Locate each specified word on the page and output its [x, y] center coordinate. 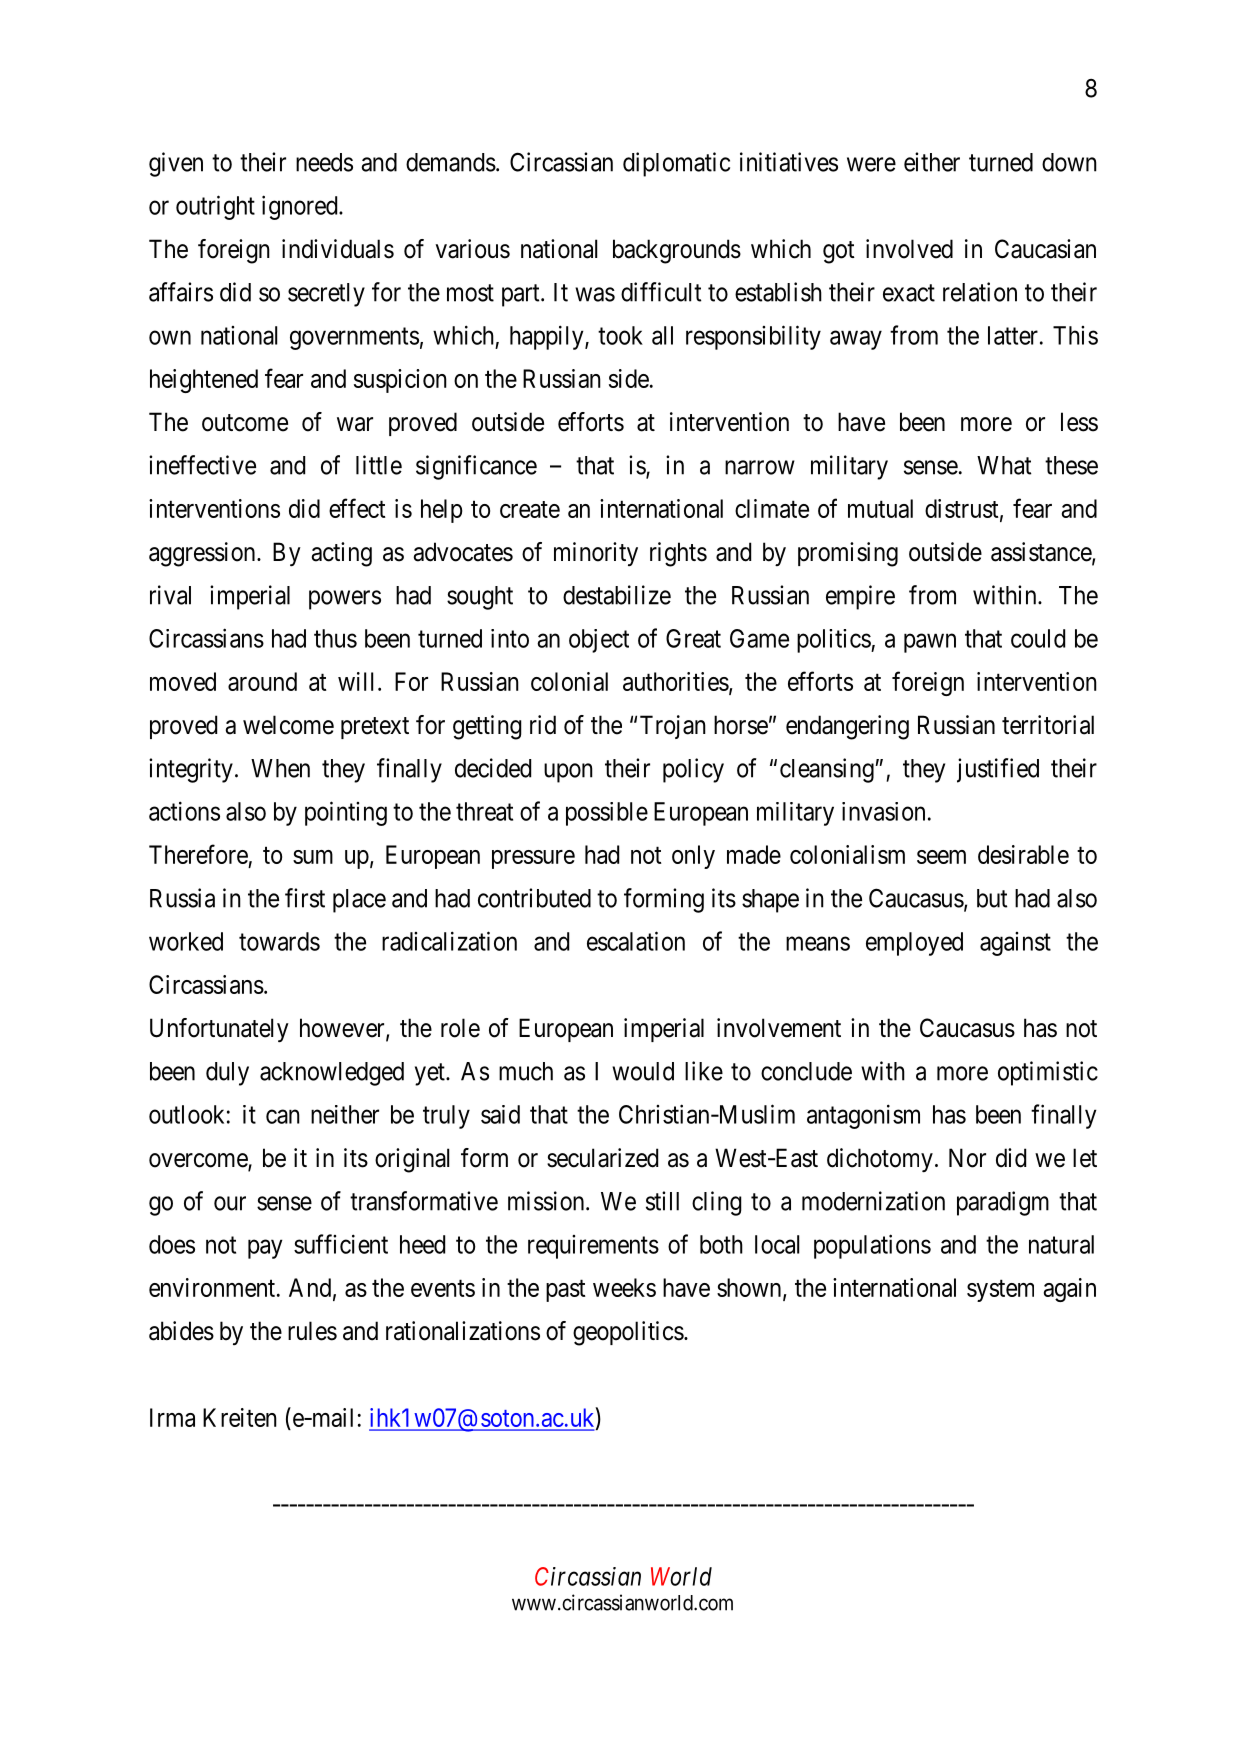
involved [909, 249]
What [1004, 465]
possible [607, 814]
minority [596, 554]
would [643, 1071]
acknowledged [332, 1074]
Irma [172, 1417]
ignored [301, 207]
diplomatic [676, 164]
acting [341, 554]
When [280, 768]
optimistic [1048, 1073]
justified [998, 770]
